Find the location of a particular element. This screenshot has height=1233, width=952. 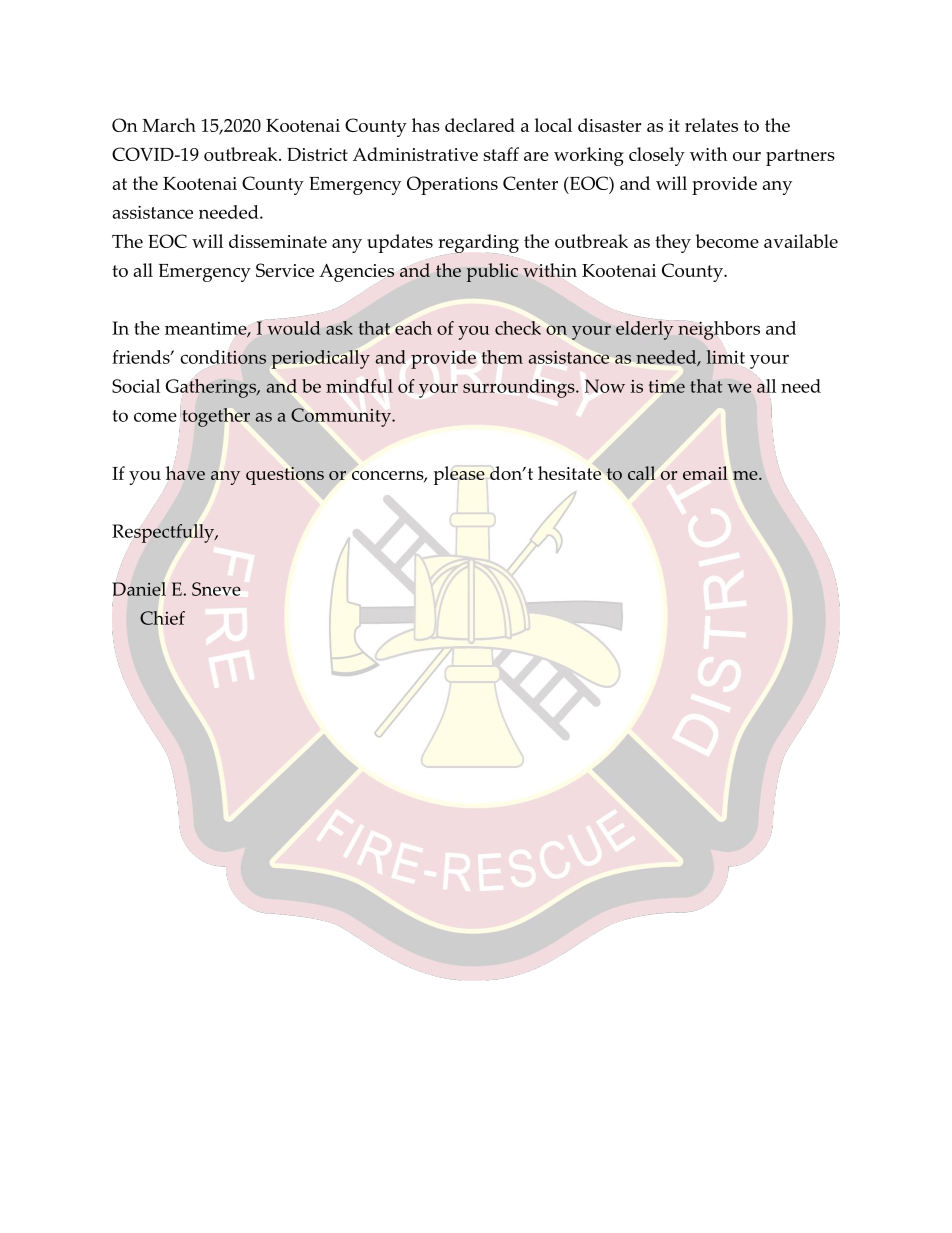

Chief is located at coordinates (162, 618).
